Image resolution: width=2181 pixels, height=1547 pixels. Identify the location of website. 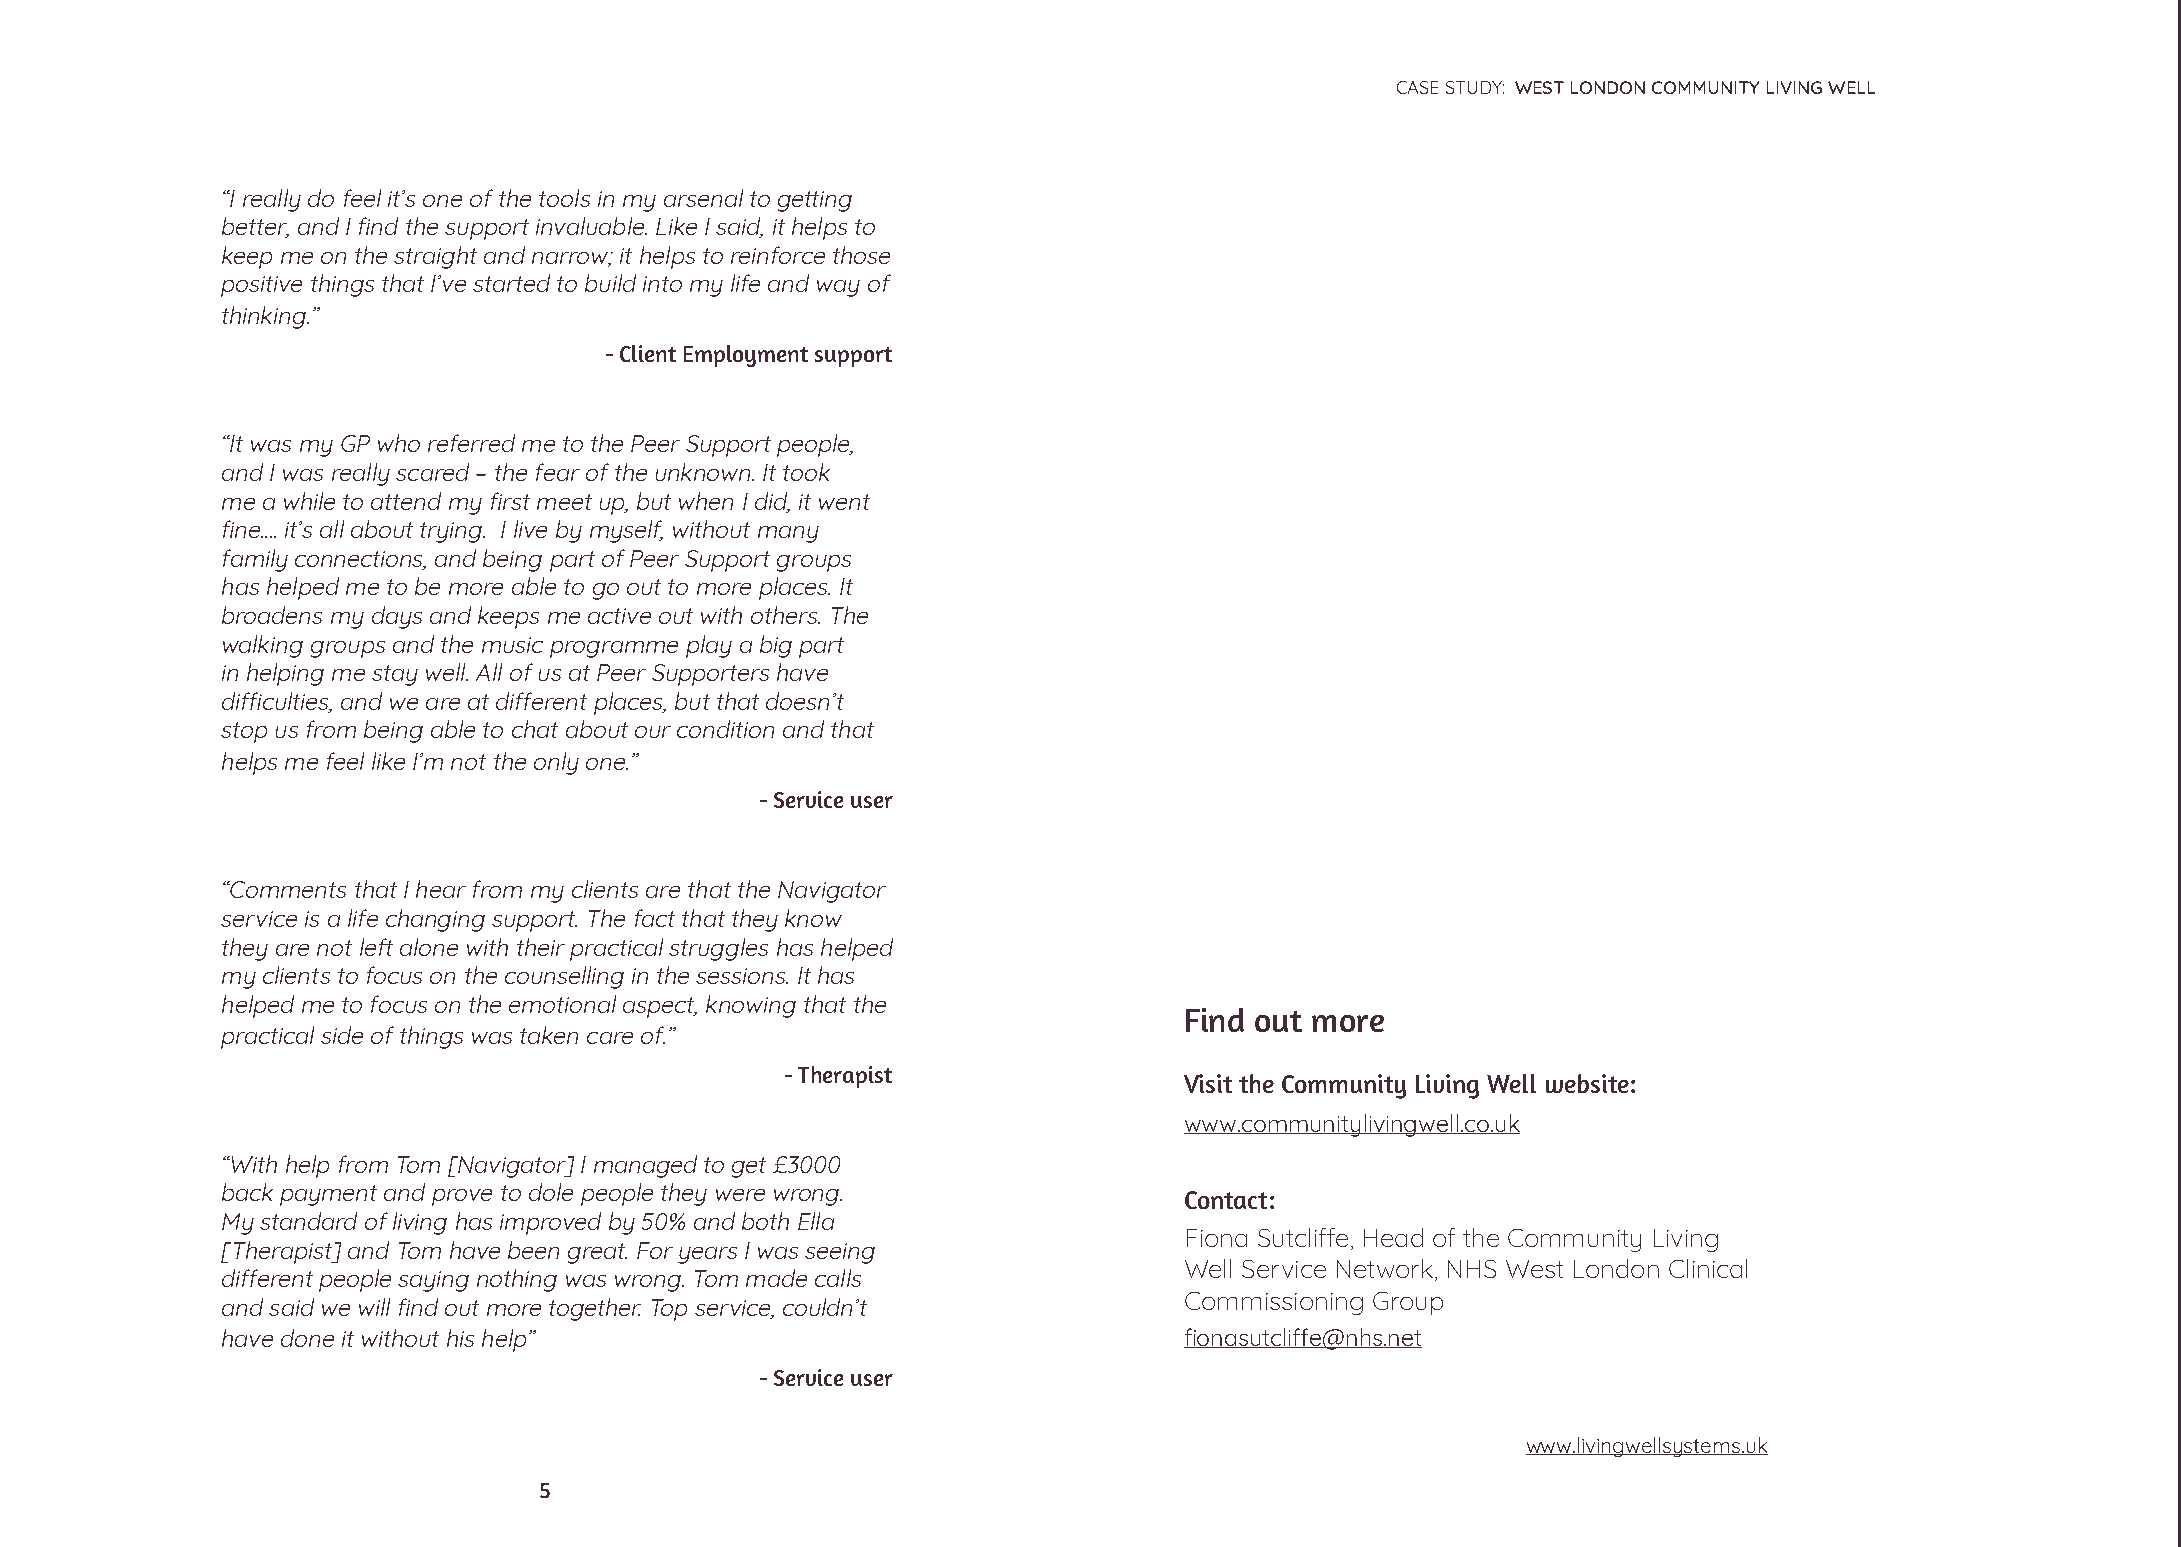
(1587, 1083).
